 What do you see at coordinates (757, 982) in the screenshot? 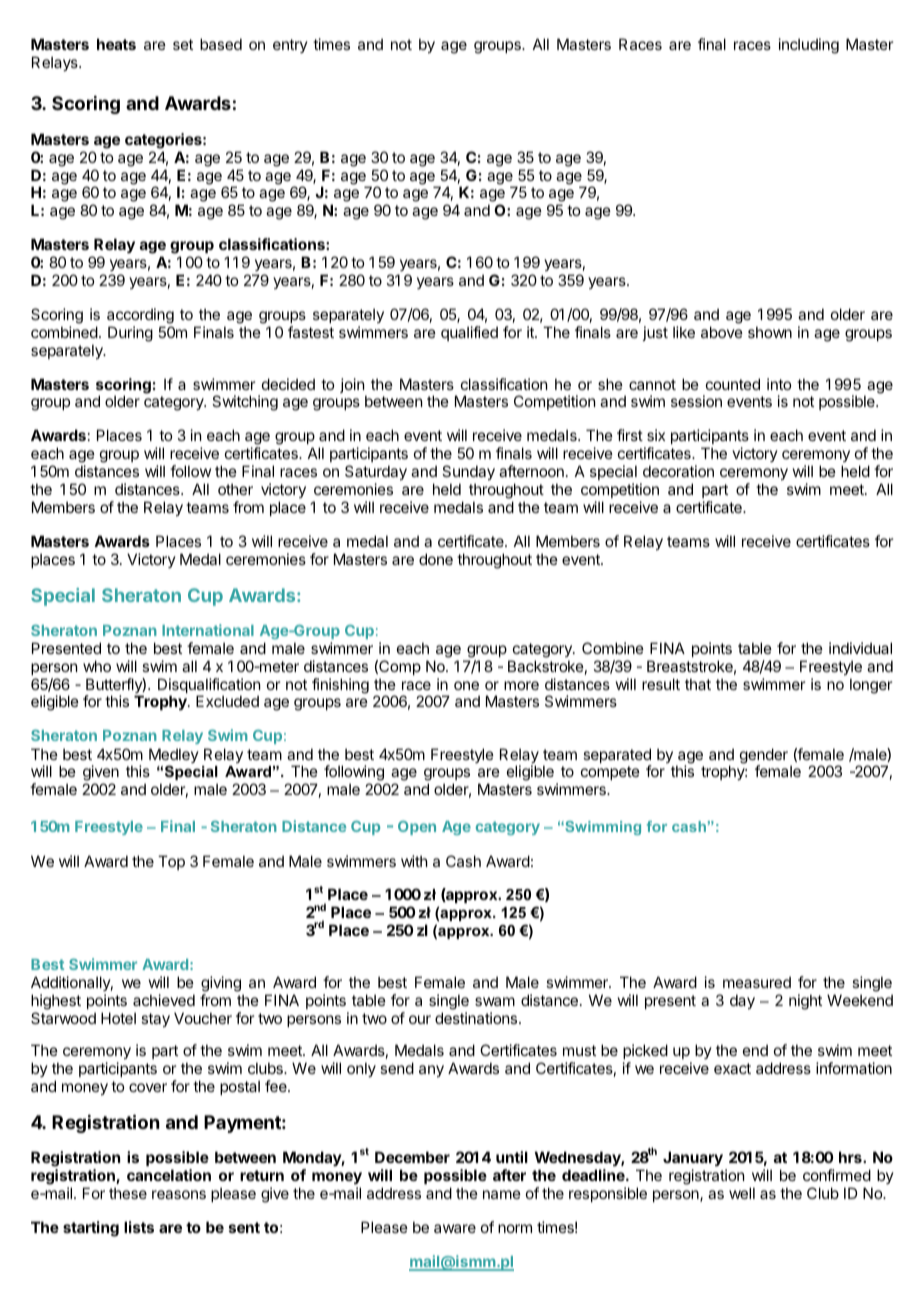
I see `measured` at bounding box center [757, 982].
